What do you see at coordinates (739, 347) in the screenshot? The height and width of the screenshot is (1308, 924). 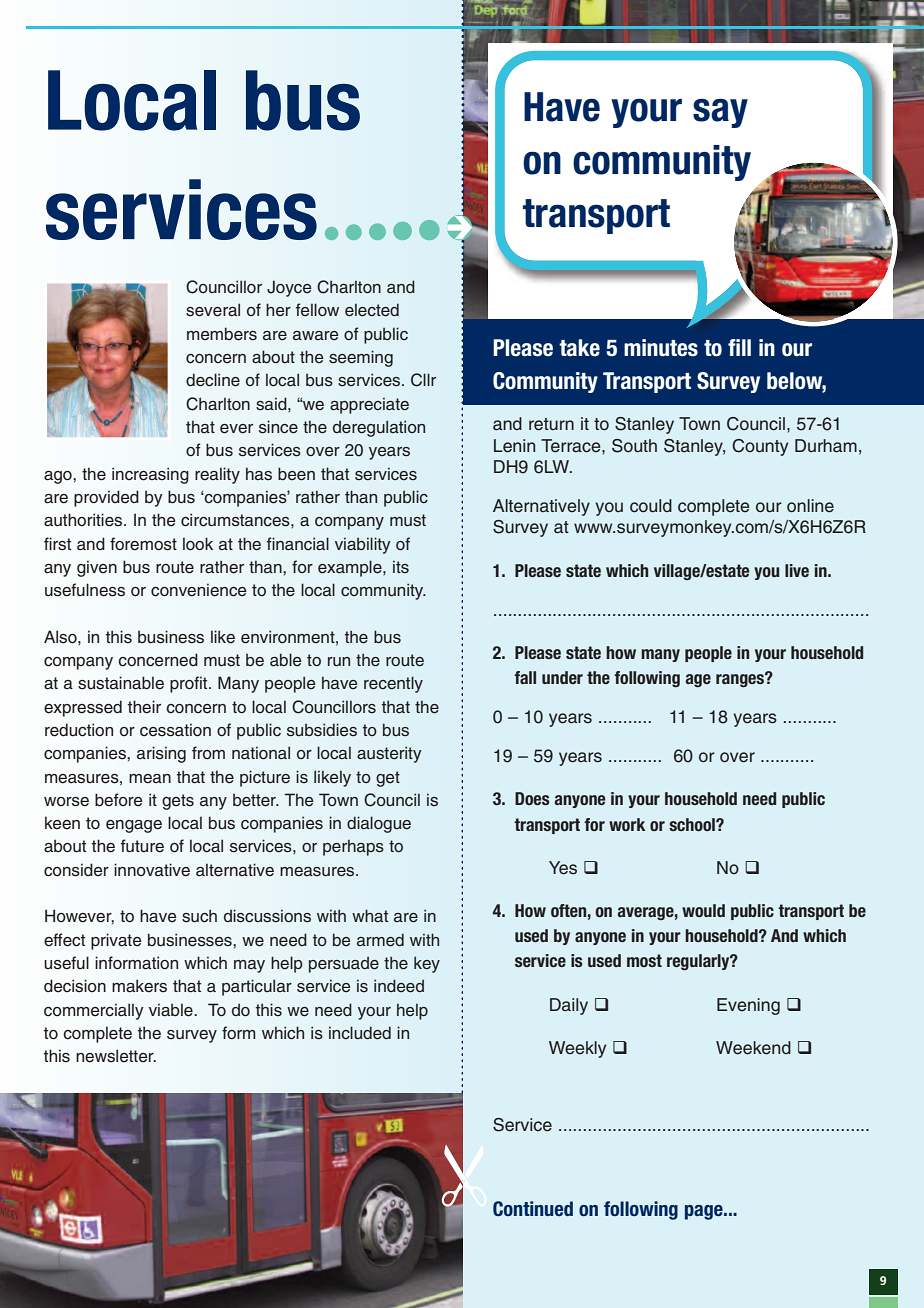 I see `fill` at bounding box center [739, 347].
